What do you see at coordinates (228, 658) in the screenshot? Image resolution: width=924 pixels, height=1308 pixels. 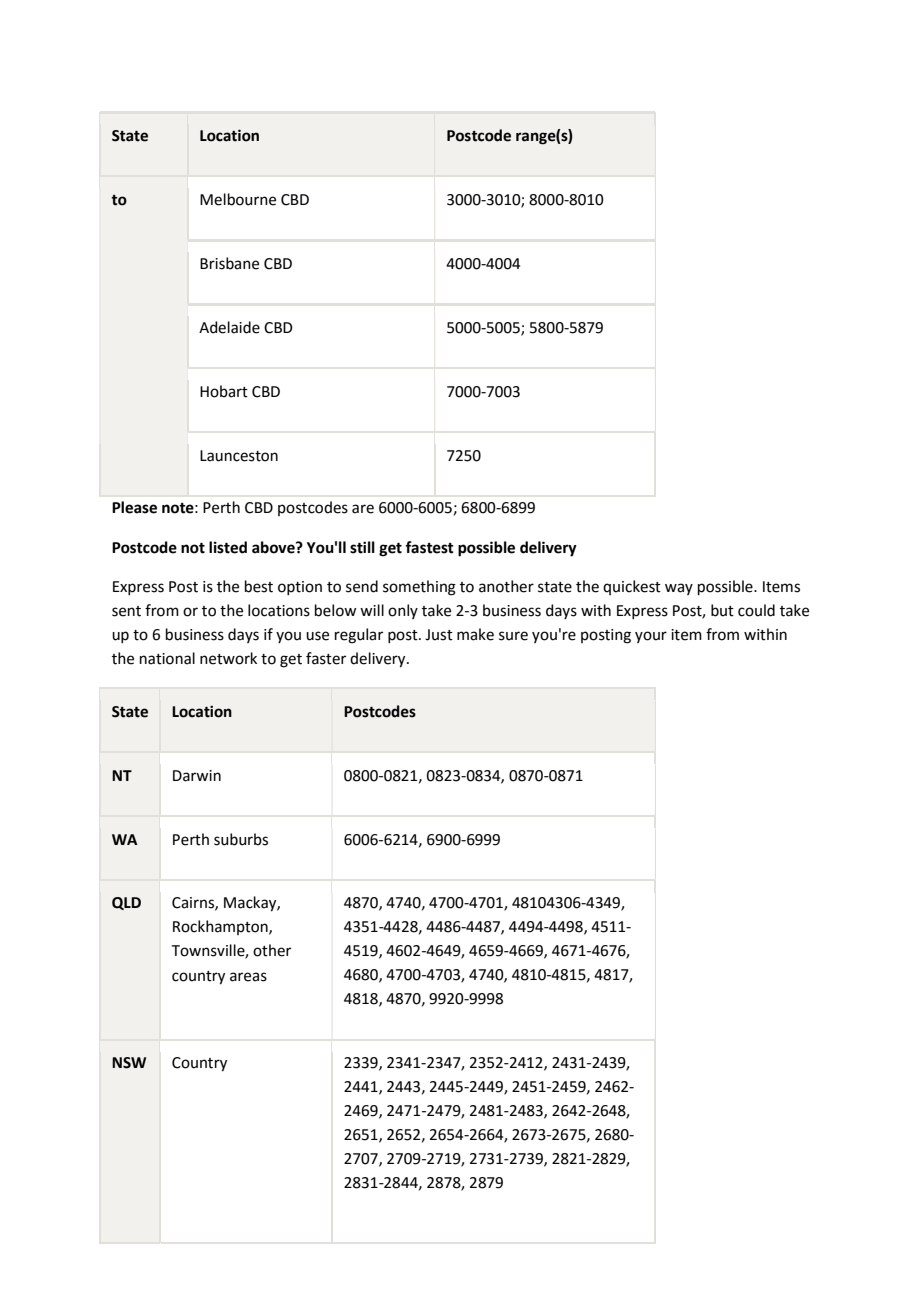 I see `network` at bounding box center [228, 658].
